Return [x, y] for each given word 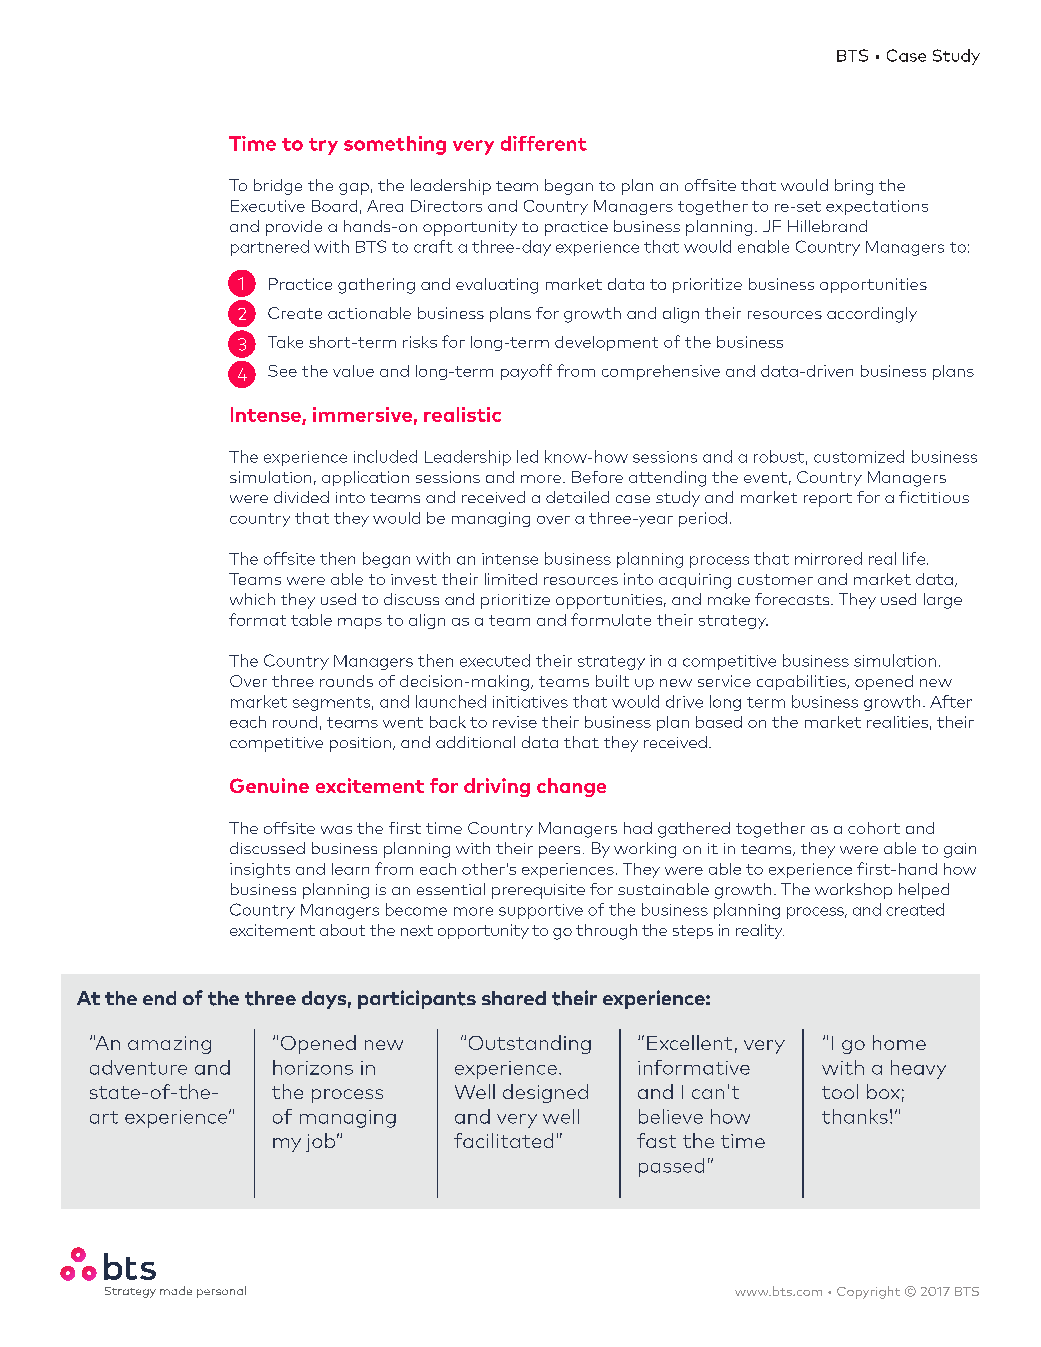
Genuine [269, 785]
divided [301, 497]
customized [859, 456]
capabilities [802, 682]
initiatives [530, 702]
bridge [278, 187]
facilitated [503, 1140]
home [899, 1042]
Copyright [868, 1292]
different [544, 143]
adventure [138, 1067]
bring [854, 187]
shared [514, 998]
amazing [169, 1045]
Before [597, 477]
